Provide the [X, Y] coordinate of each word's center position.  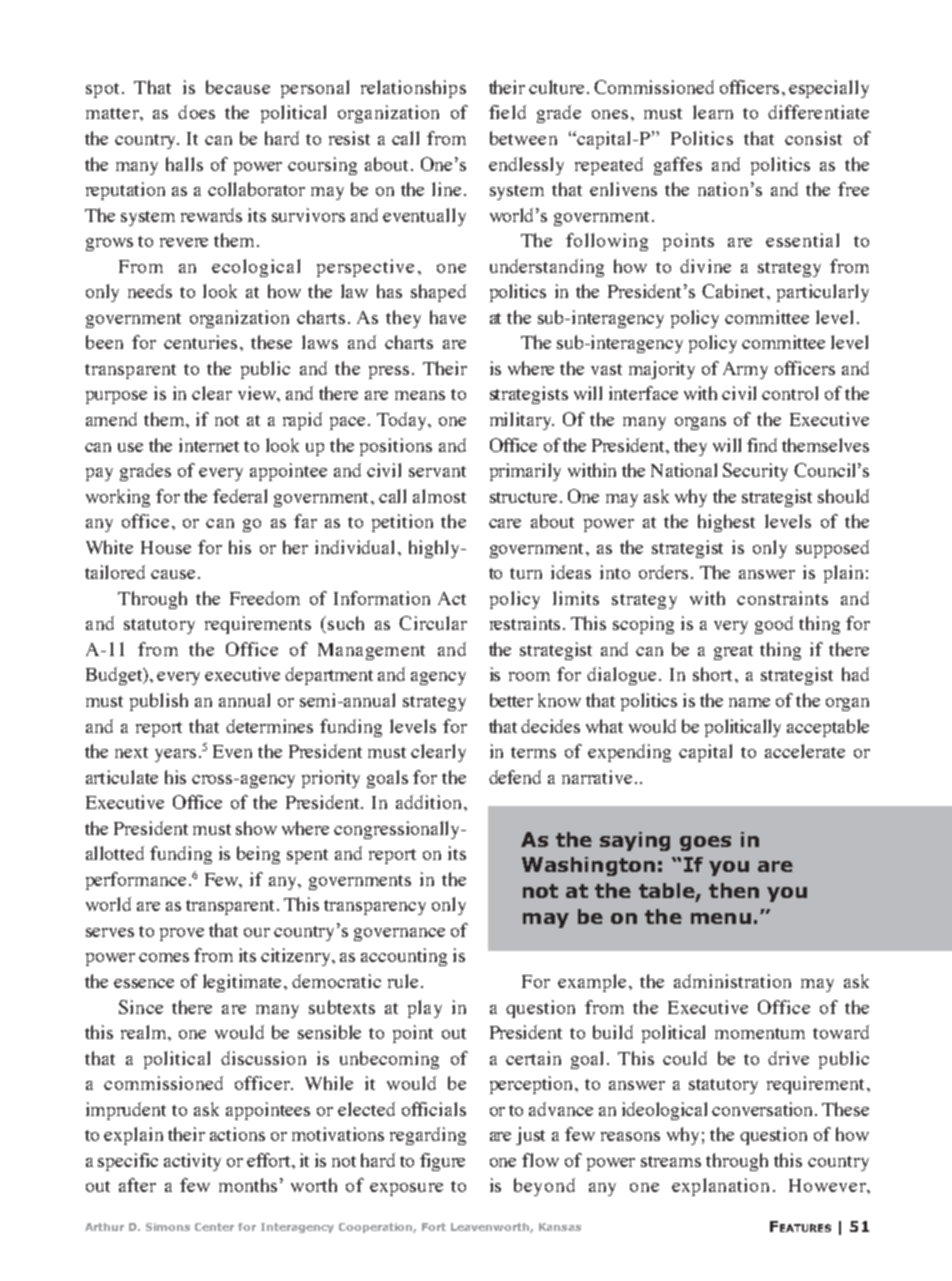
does [196, 112]
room [529, 676]
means [420, 395]
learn [713, 112]
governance [399, 934]
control [790, 393]
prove [182, 934]
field [507, 112]
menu [721, 918]
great [733, 652]
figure [442, 1162]
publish [159, 702]
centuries [200, 342]
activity [192, 1162]
